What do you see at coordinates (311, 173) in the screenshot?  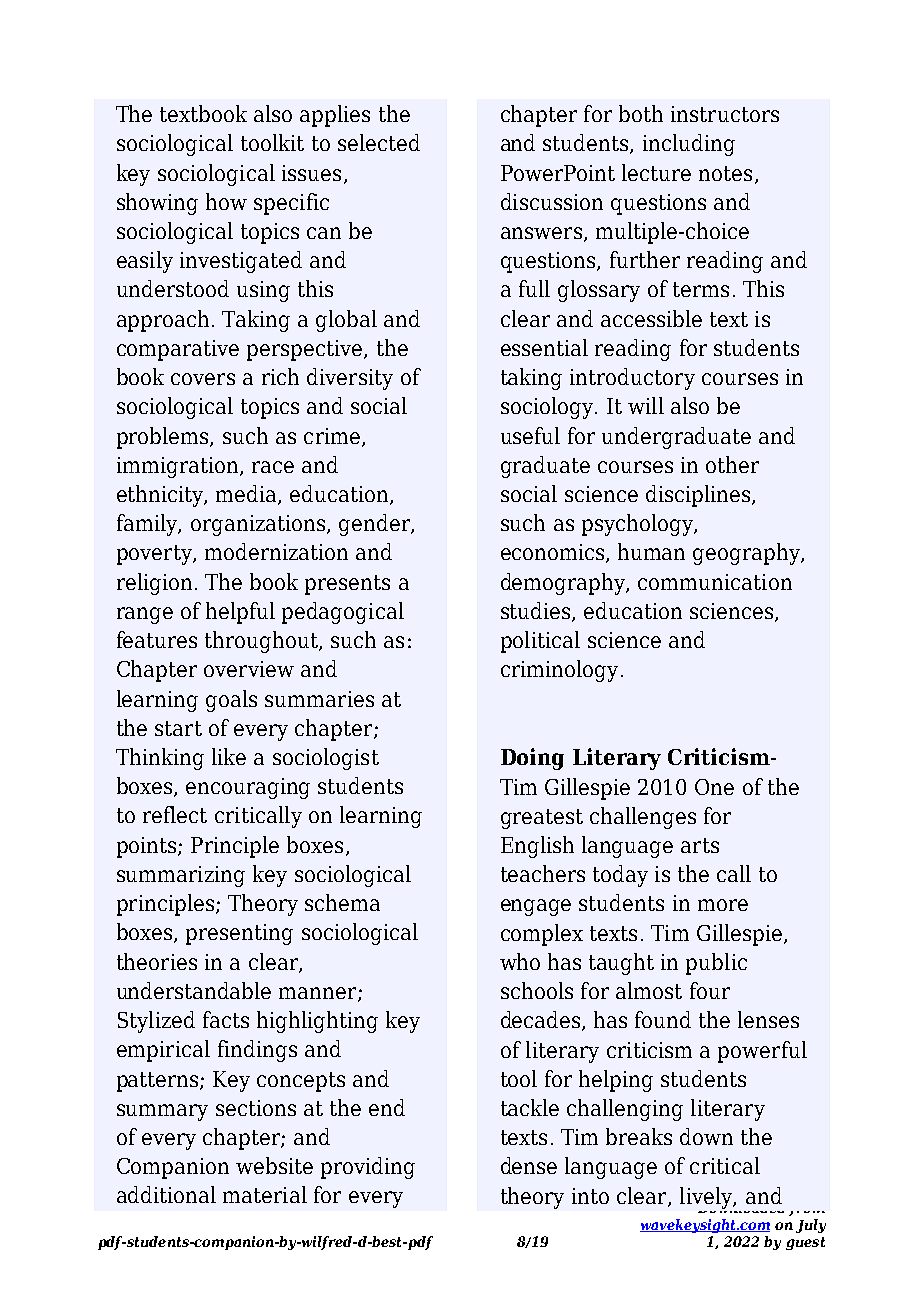 I see `issues` at bounding box center [311, 173].
